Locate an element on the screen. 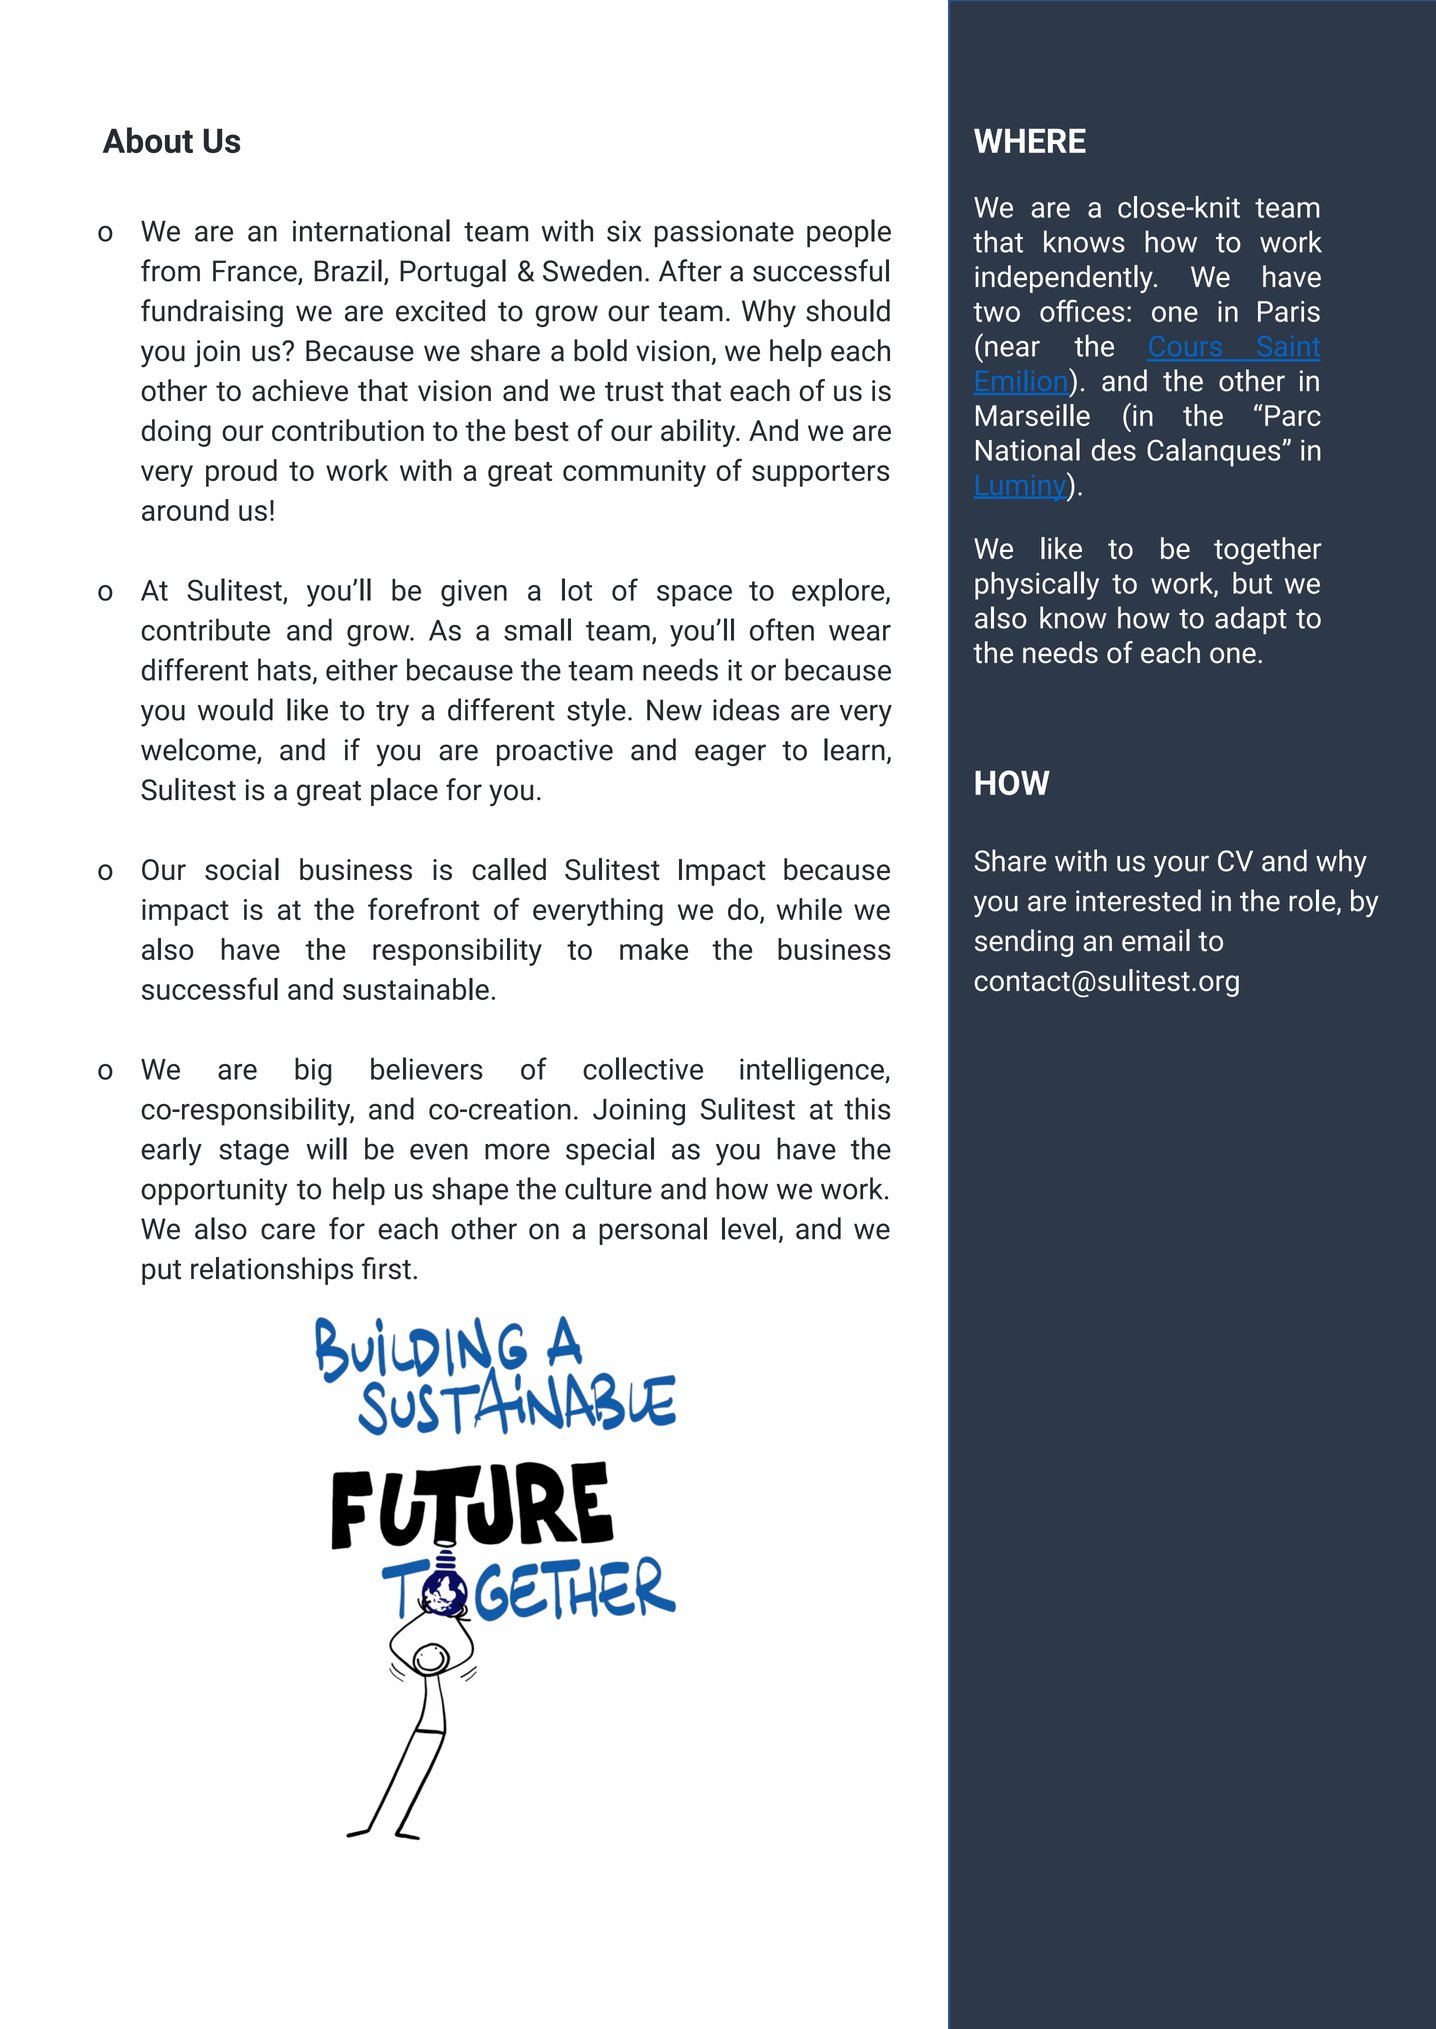  space is located at coordinates (694, 596).
